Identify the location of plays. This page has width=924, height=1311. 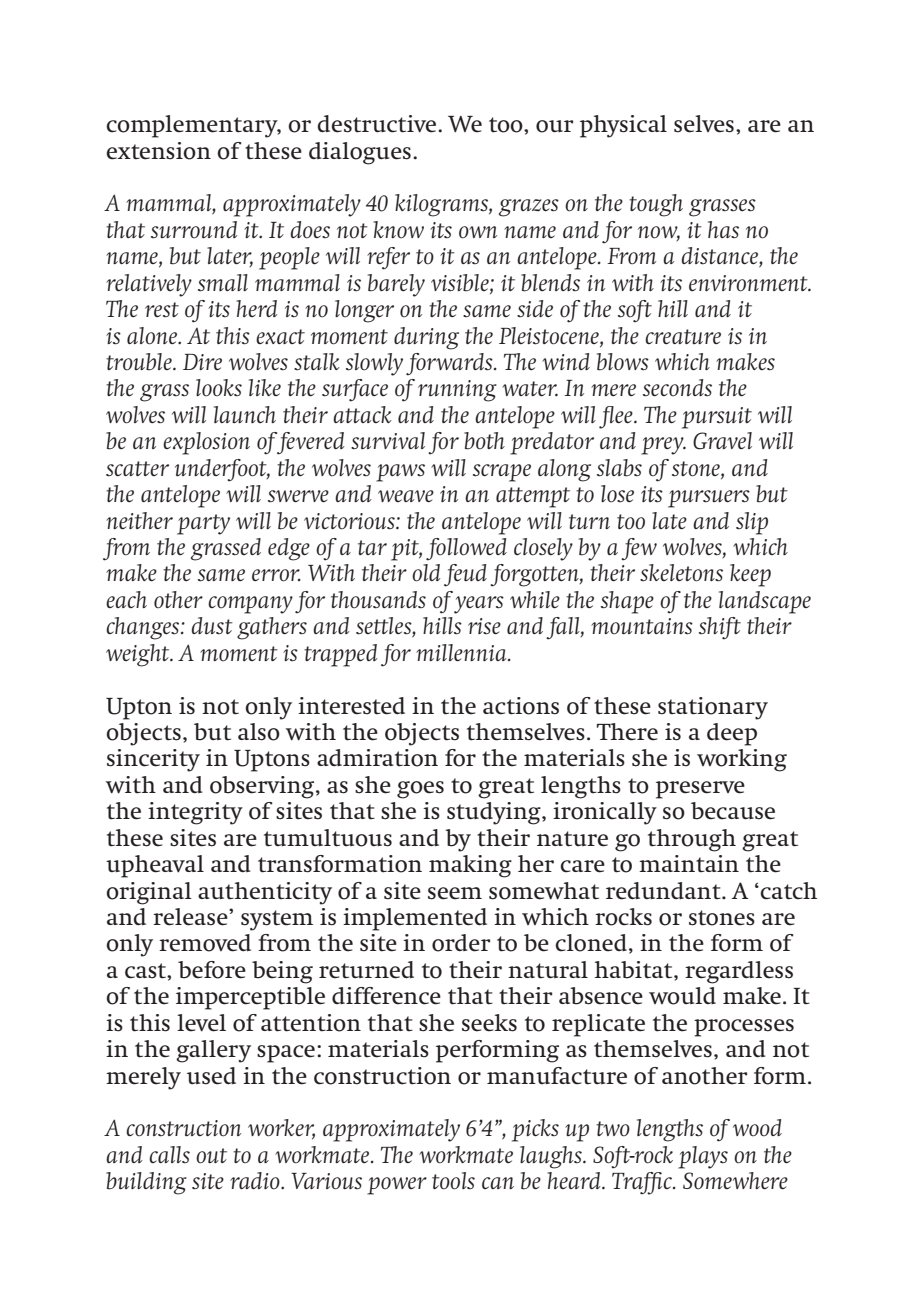
(703, 1157).
